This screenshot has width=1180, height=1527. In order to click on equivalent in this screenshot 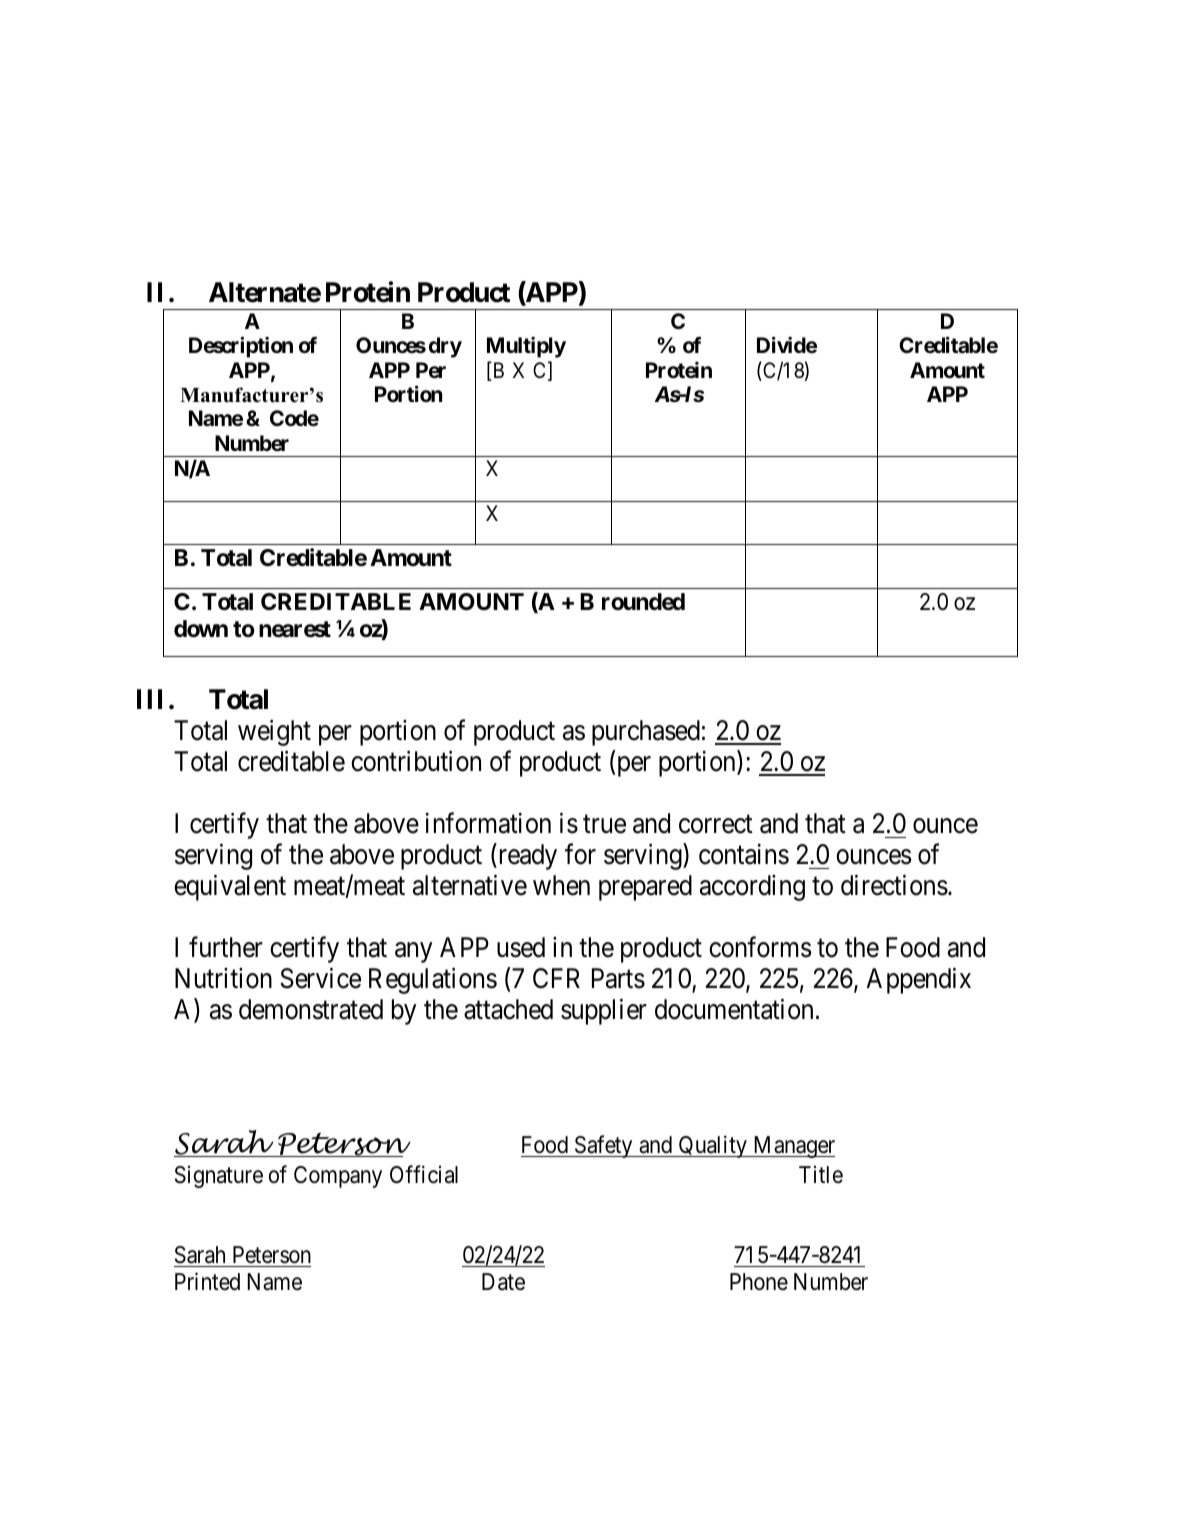, I will do `click(230, 888)`.
